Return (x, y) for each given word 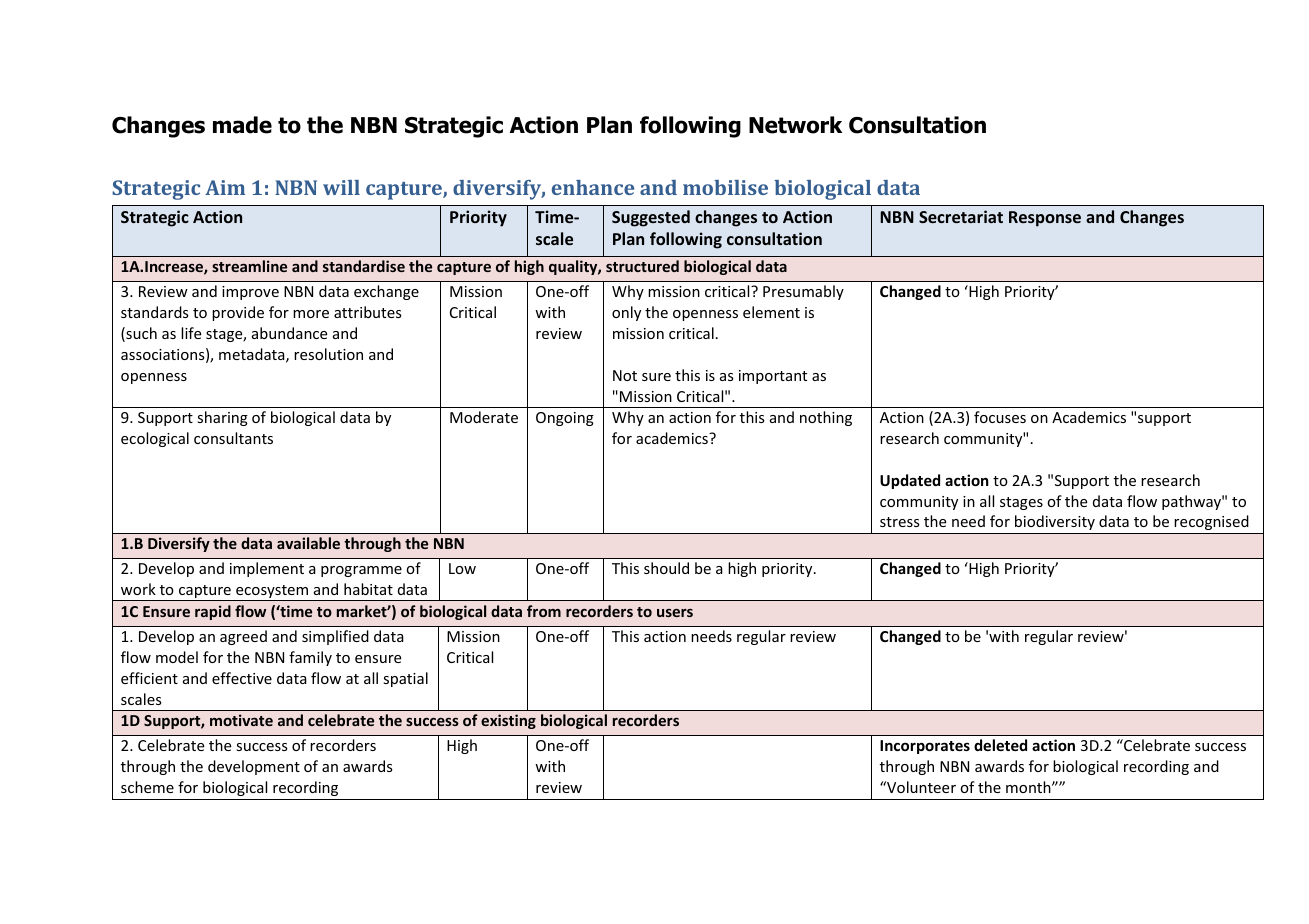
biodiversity (1055, 522)
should (666, 568)
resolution (328, 354)
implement (267, 569)
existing (508, 721)
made (242, 125)
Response (1045, 219)
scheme (147, 787)
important (773, 377)
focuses (1000, 417)
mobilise (725, 187)
